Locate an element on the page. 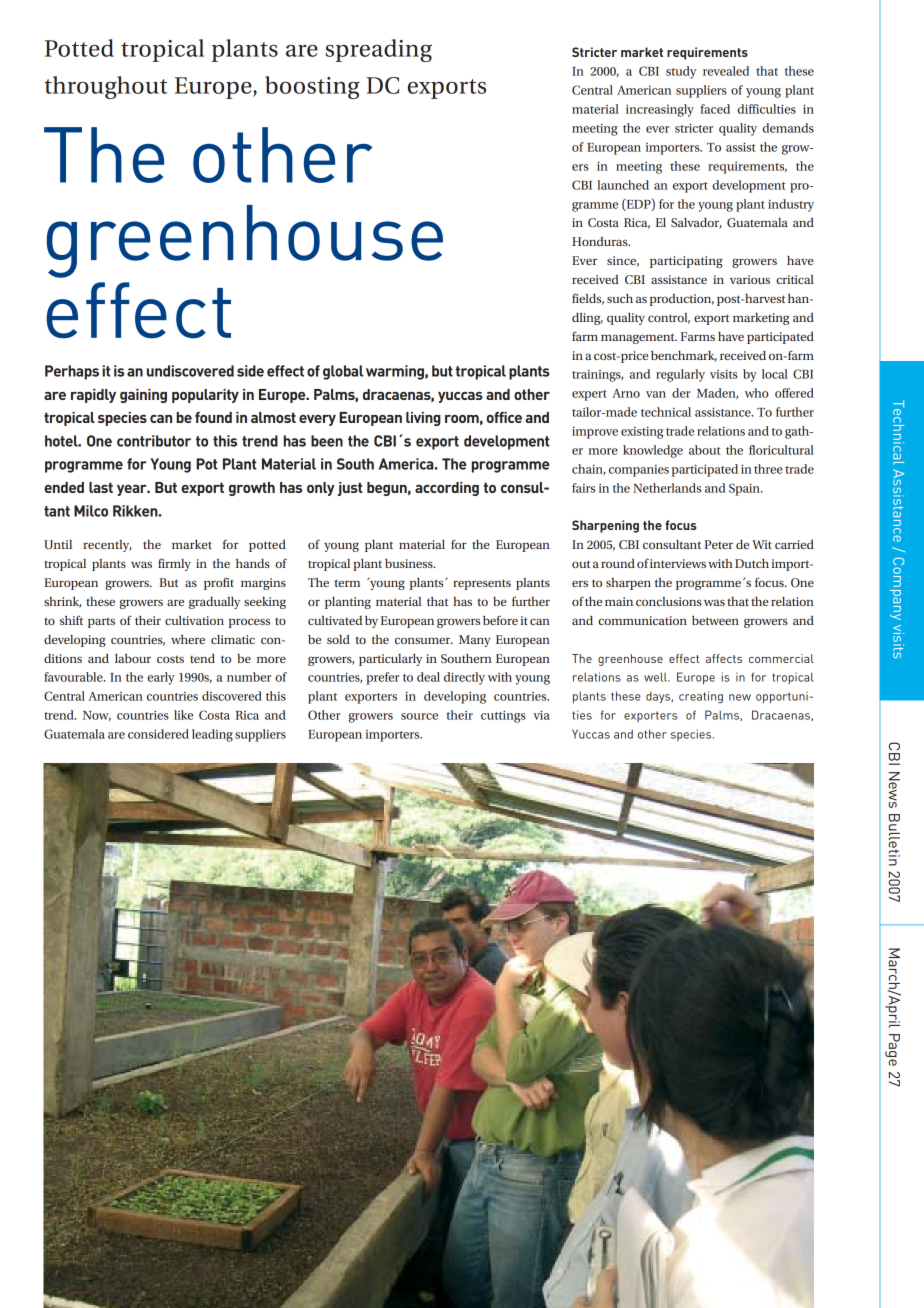 This page has width=924, height=1308. creating is located at coordinates (701, 697).
